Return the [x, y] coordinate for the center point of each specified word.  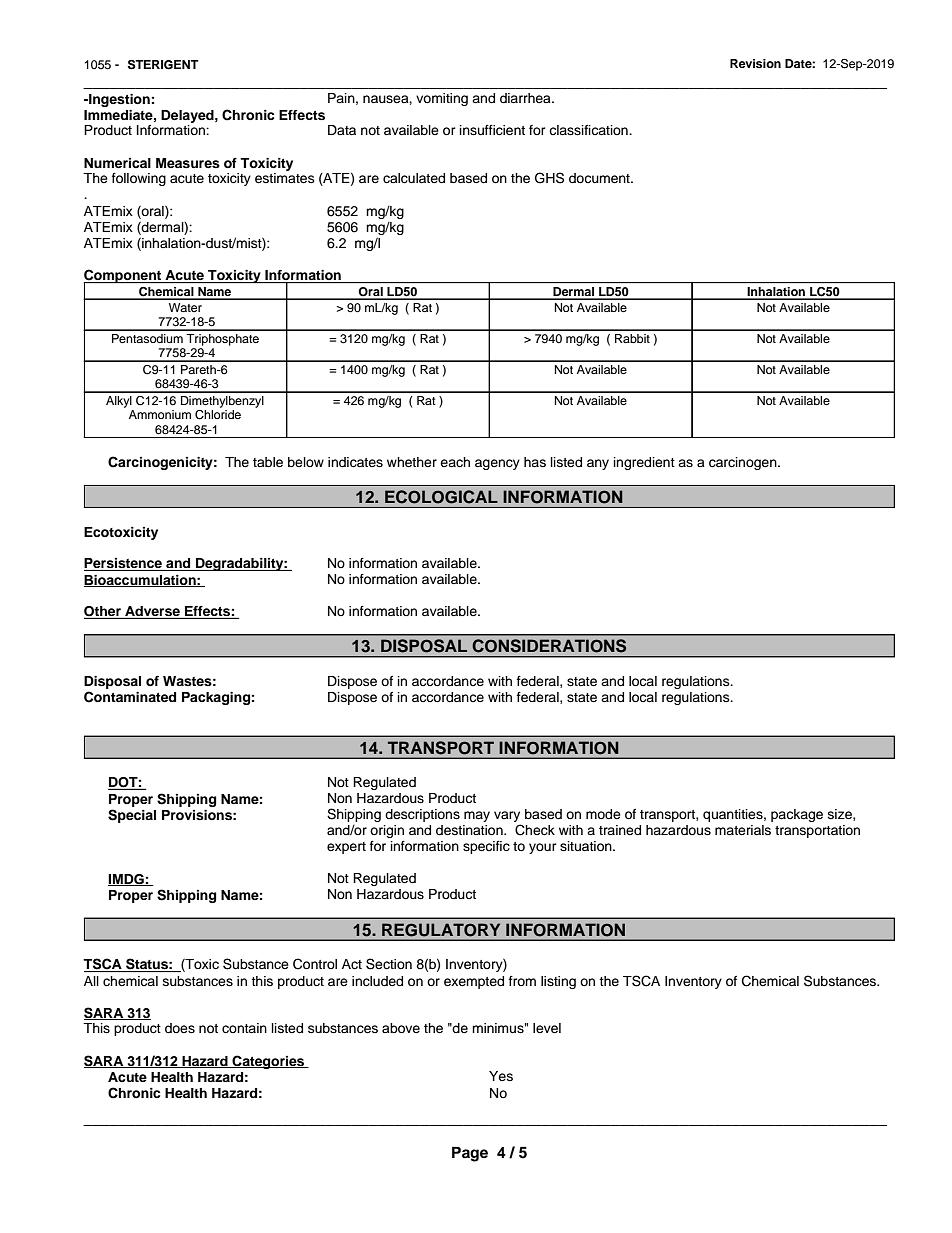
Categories [268, 1062]
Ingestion [118, 100]
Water [185, 307]
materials [743, 830]
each [455, 462]
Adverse [152, 612]
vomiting [442, 99]
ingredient [644, 463]
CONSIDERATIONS [549, 645]
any [598, 464]
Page [470, 1154]
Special [132, 816]
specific [486, 847]
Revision [755, 63]
